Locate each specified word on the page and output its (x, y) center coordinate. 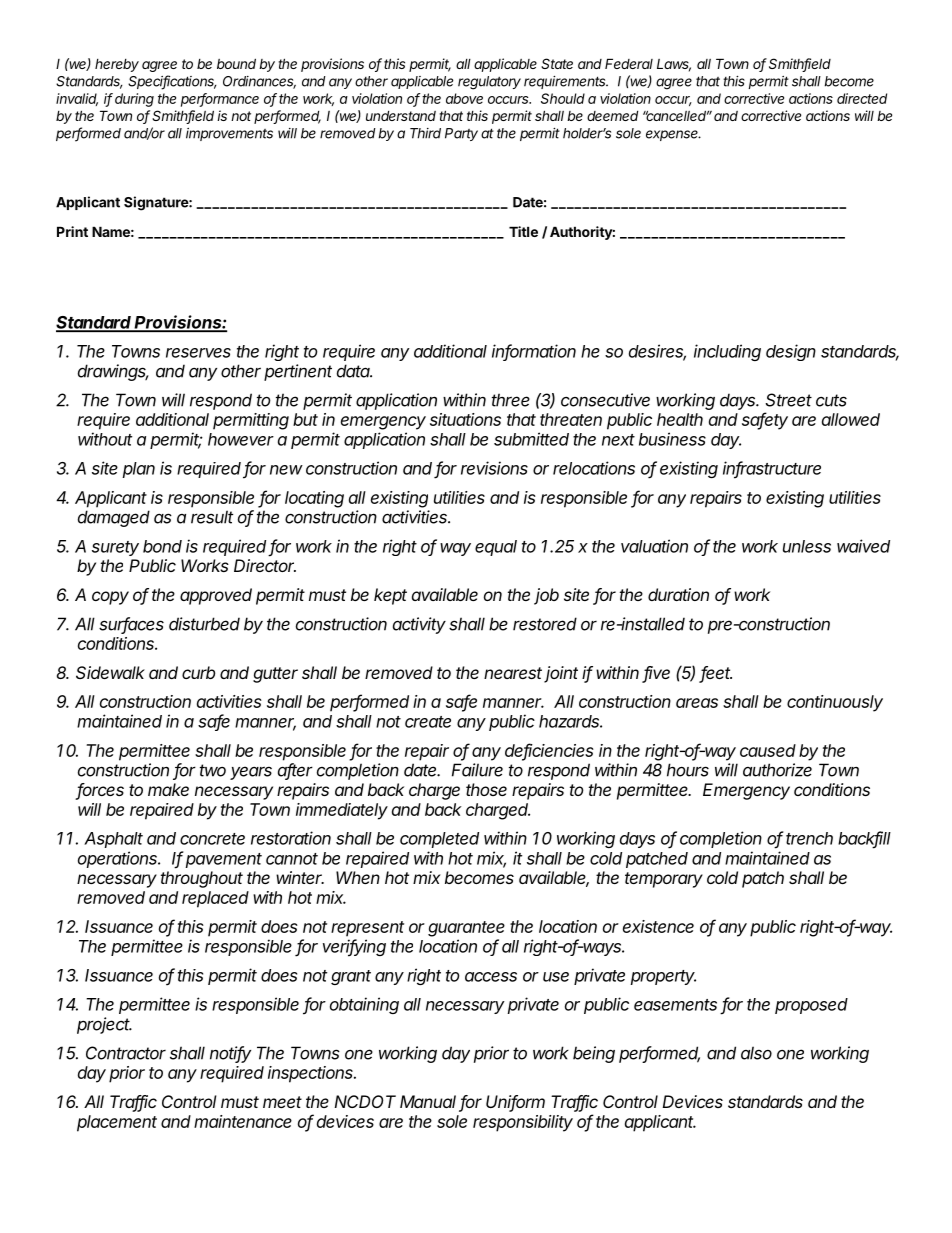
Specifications (172, 82)
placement (117, 1123)
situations (465, 419)
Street (788, 400)
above (464, 98)
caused (768, 750)
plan (138, 470)
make (168, 789)
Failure (477, 770)
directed (862, 98)
